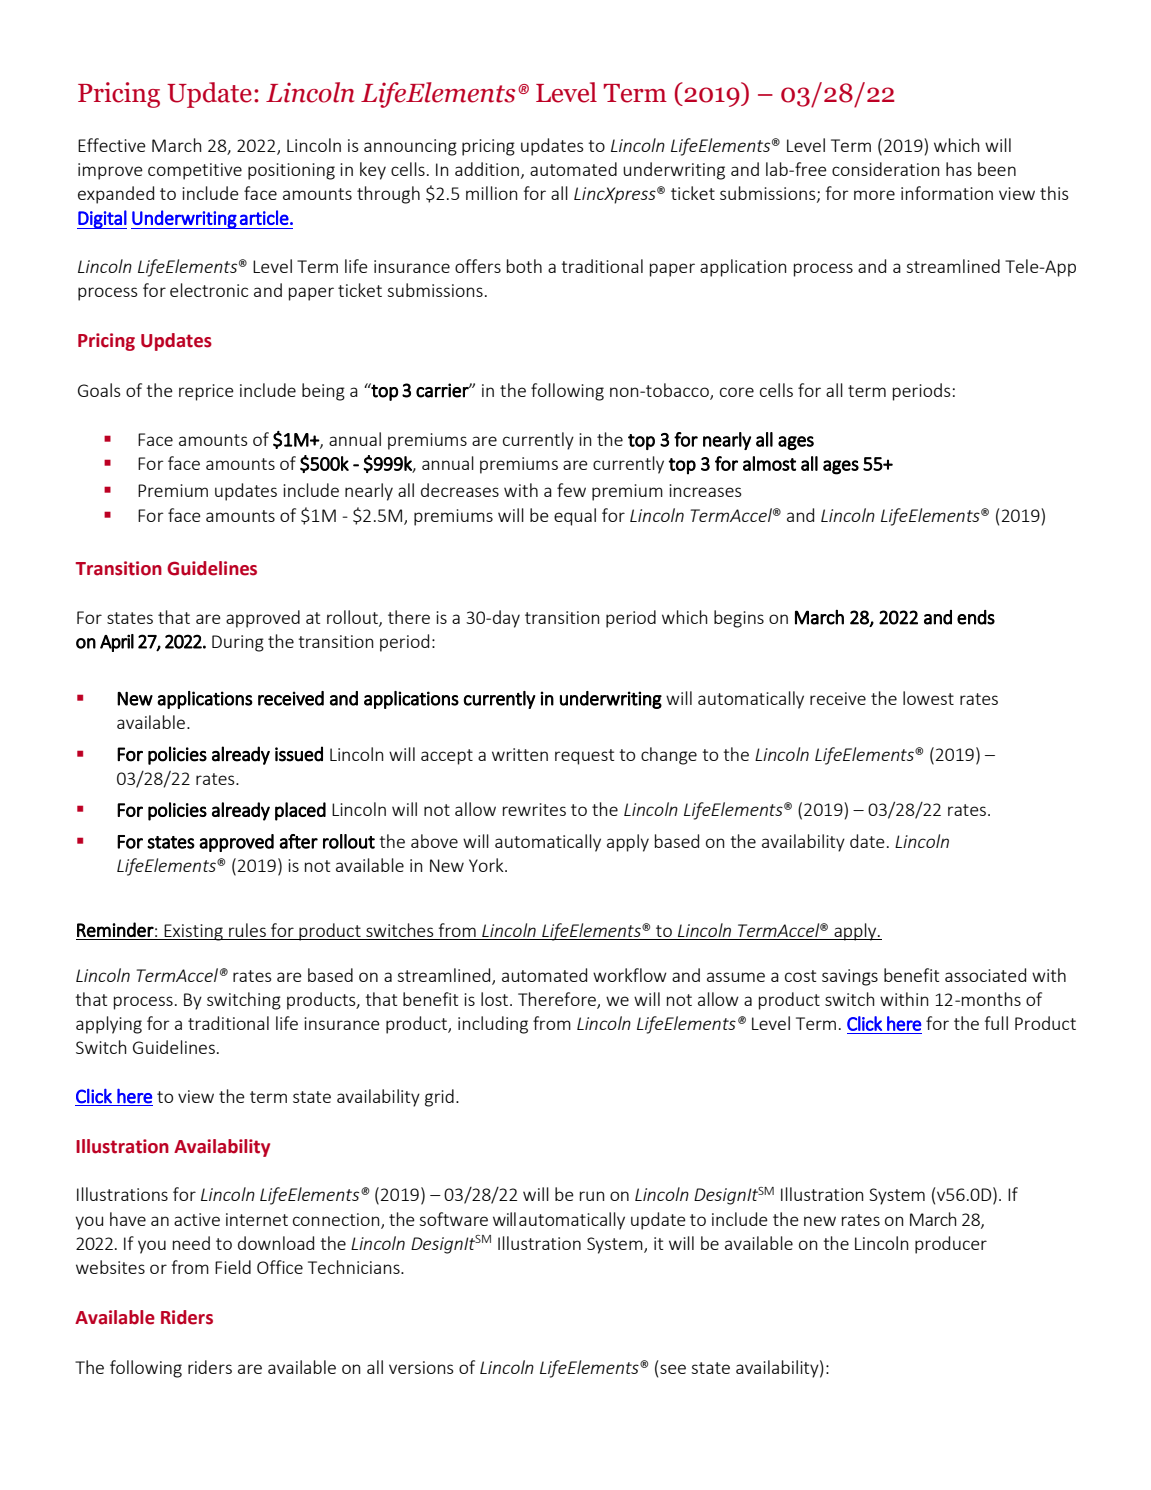 The height and width of the screenshot is (1490, 1151). I want to click on request, so click(584, 757).
